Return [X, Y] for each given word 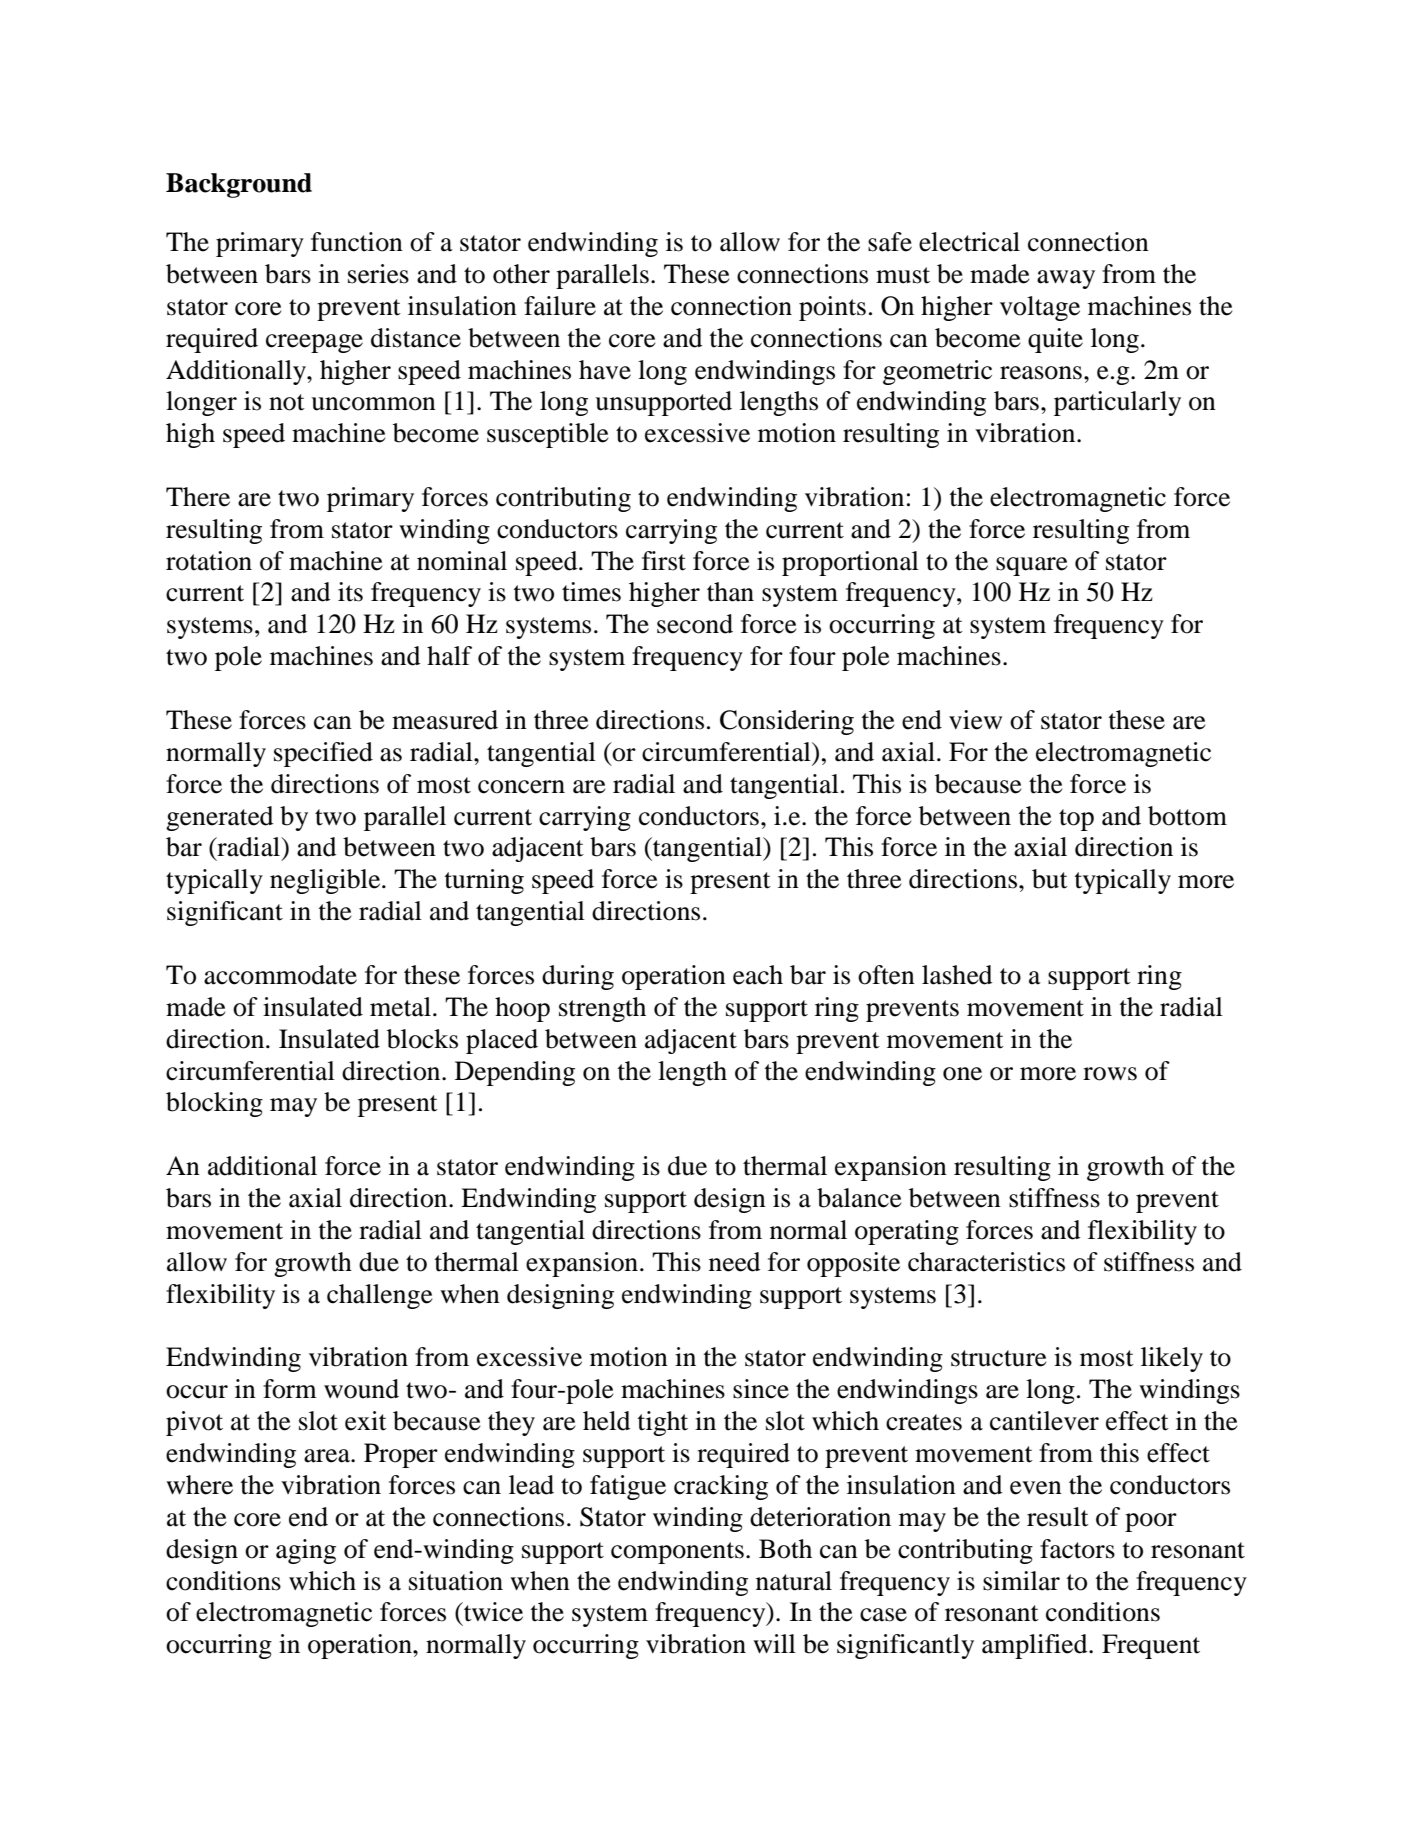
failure [560, 306]
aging [306, 1551]
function [357, 242]
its [350, 592]
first [664, 561]
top [1076, 820]
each [758, 975]
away [1066, 279]
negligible [326, 881]
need [734, 1262]
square [1032, 566]
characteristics [986, 1262]
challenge [380, 1296]
